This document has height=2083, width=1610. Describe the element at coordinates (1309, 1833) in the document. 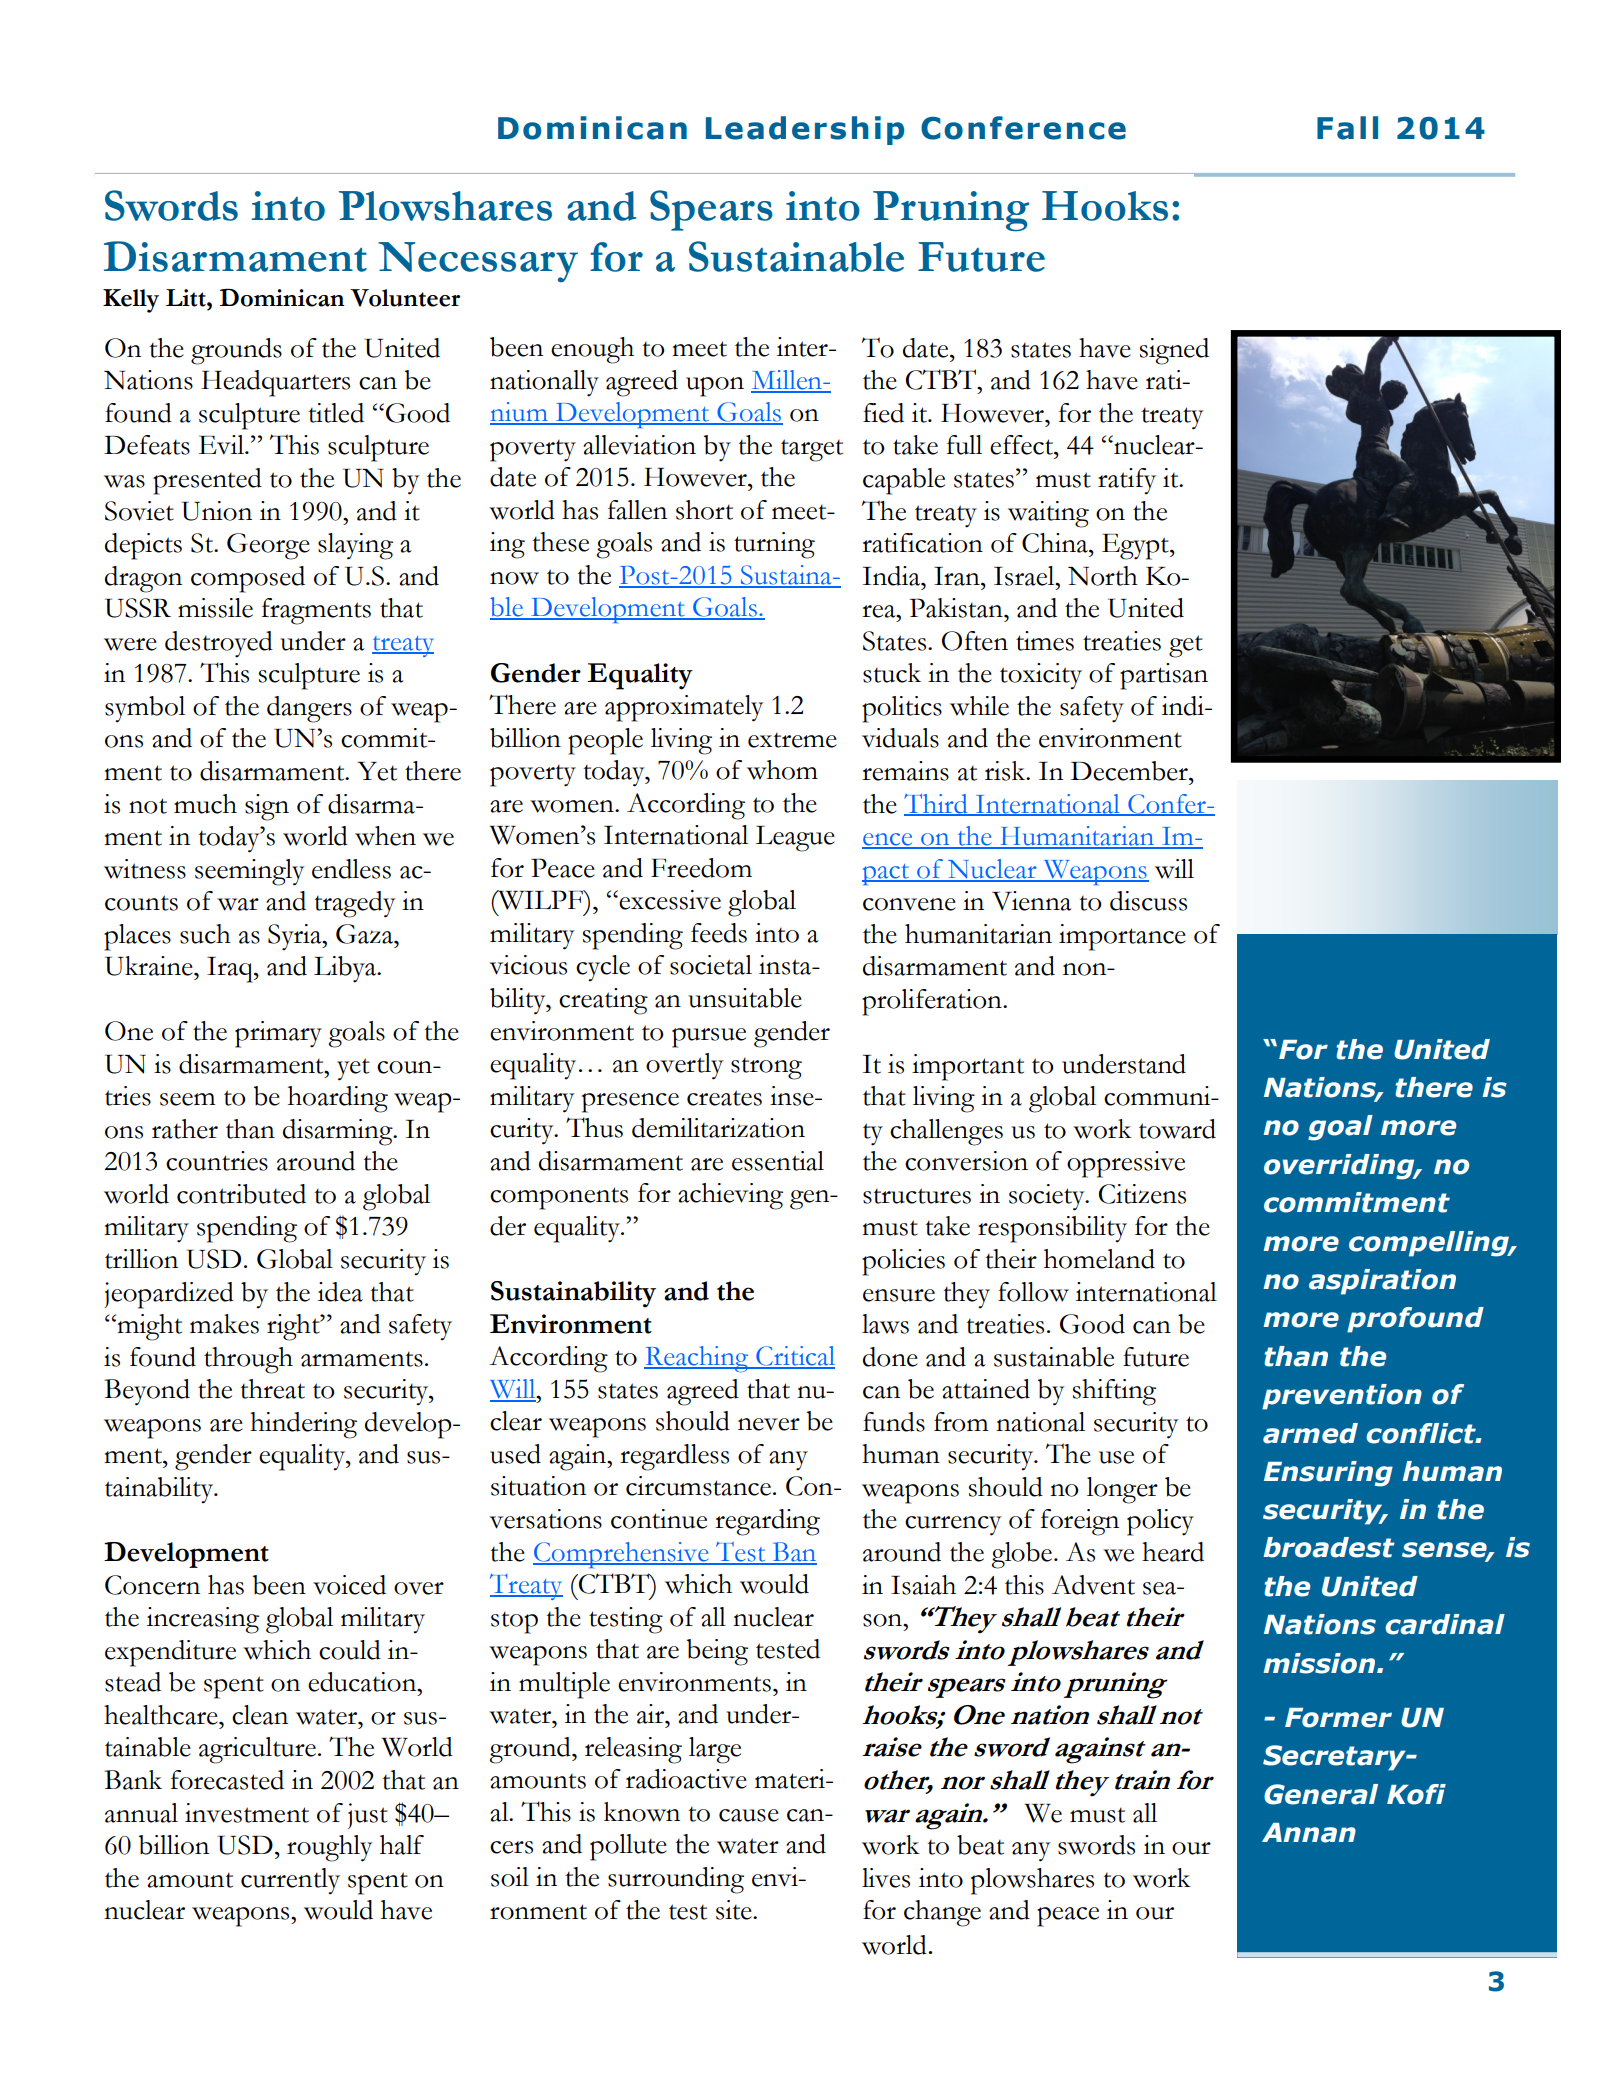

I see `Annan` at that location.
